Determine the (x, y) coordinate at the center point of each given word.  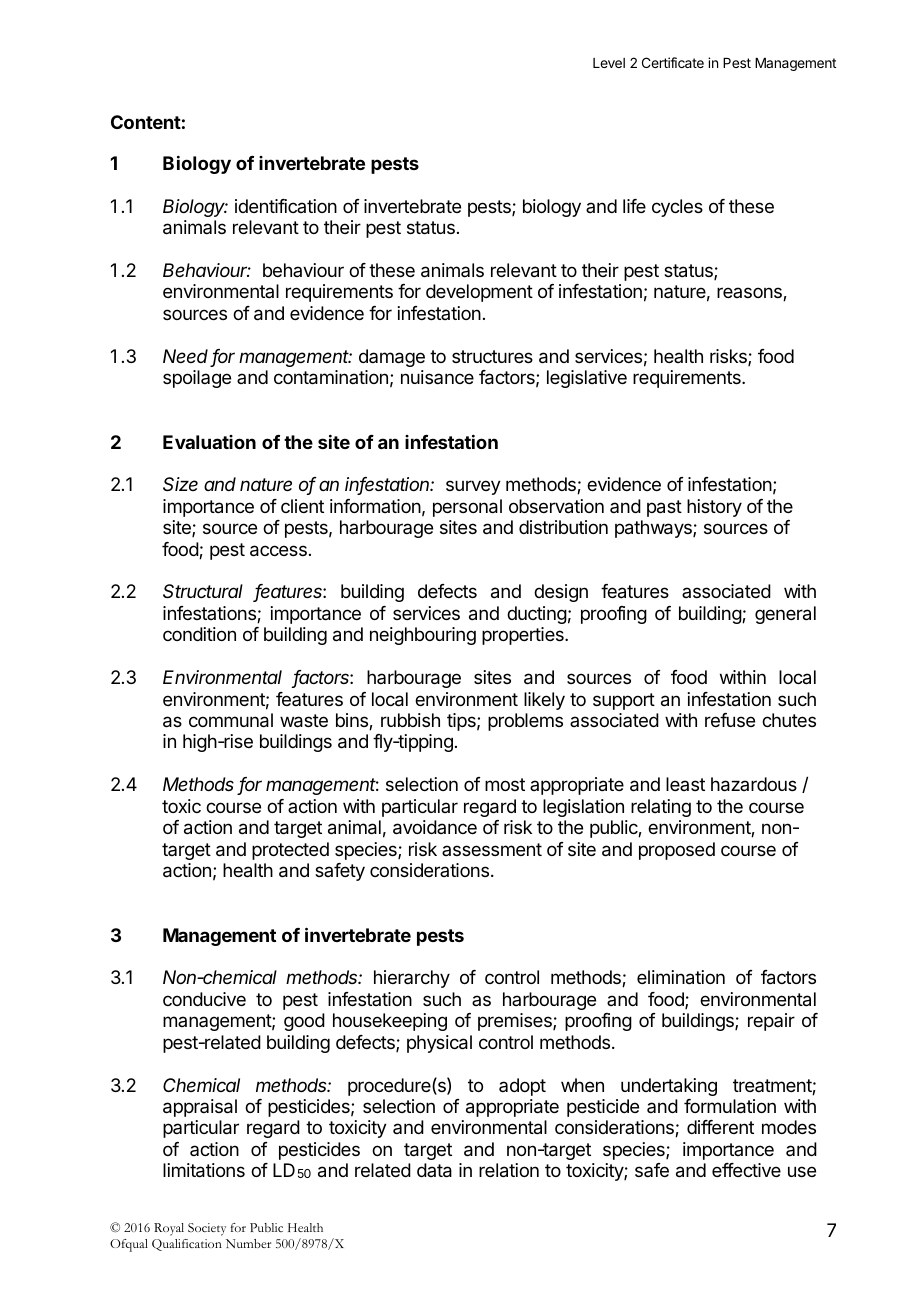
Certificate (673, 62)
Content (146, 122)
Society (207, 1229)
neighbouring (423, 636)
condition (199, 634)
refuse (730, 720)
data (434, 1170)
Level (609, 63)
